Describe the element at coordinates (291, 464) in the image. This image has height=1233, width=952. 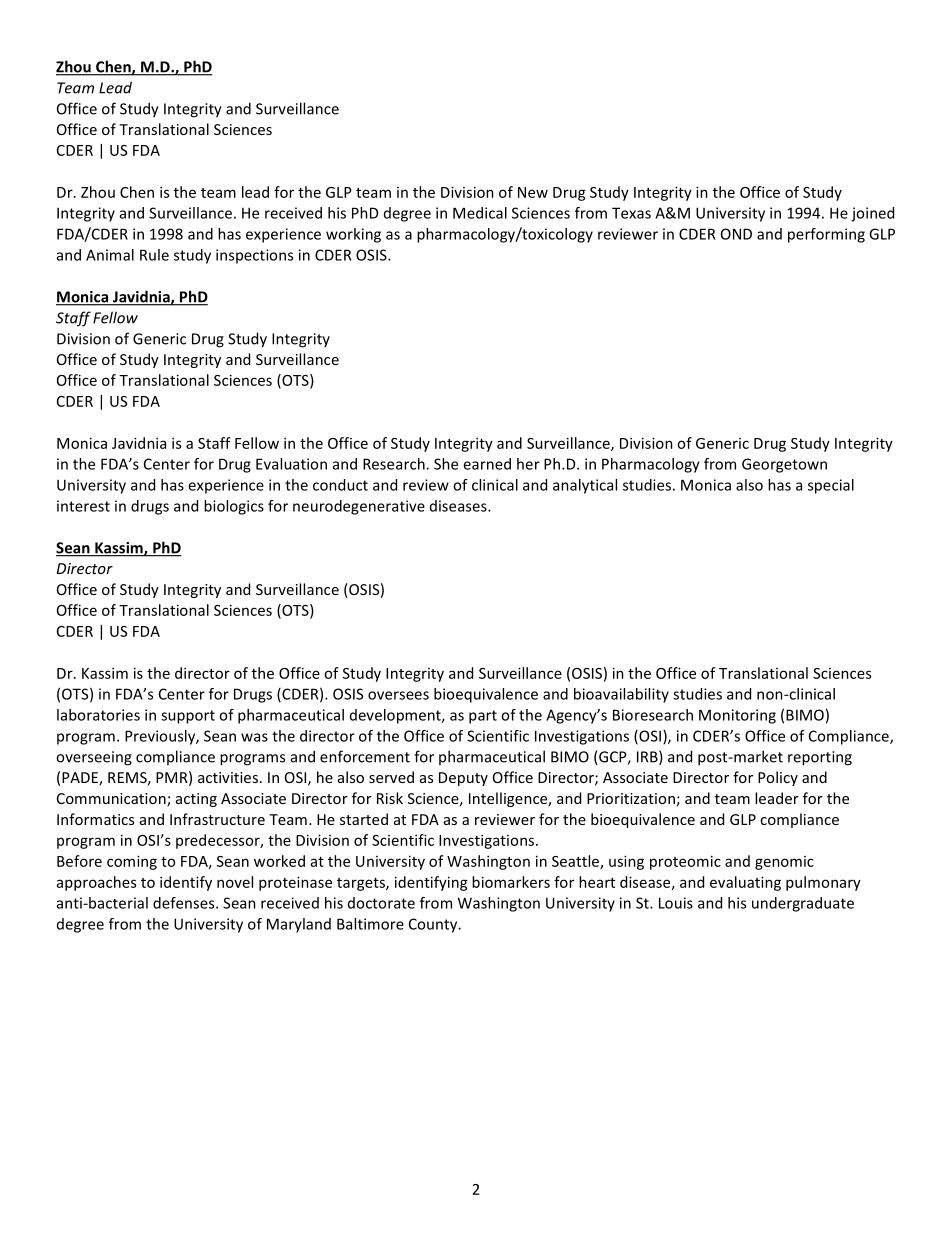
I see `Evaluation` at that location.
